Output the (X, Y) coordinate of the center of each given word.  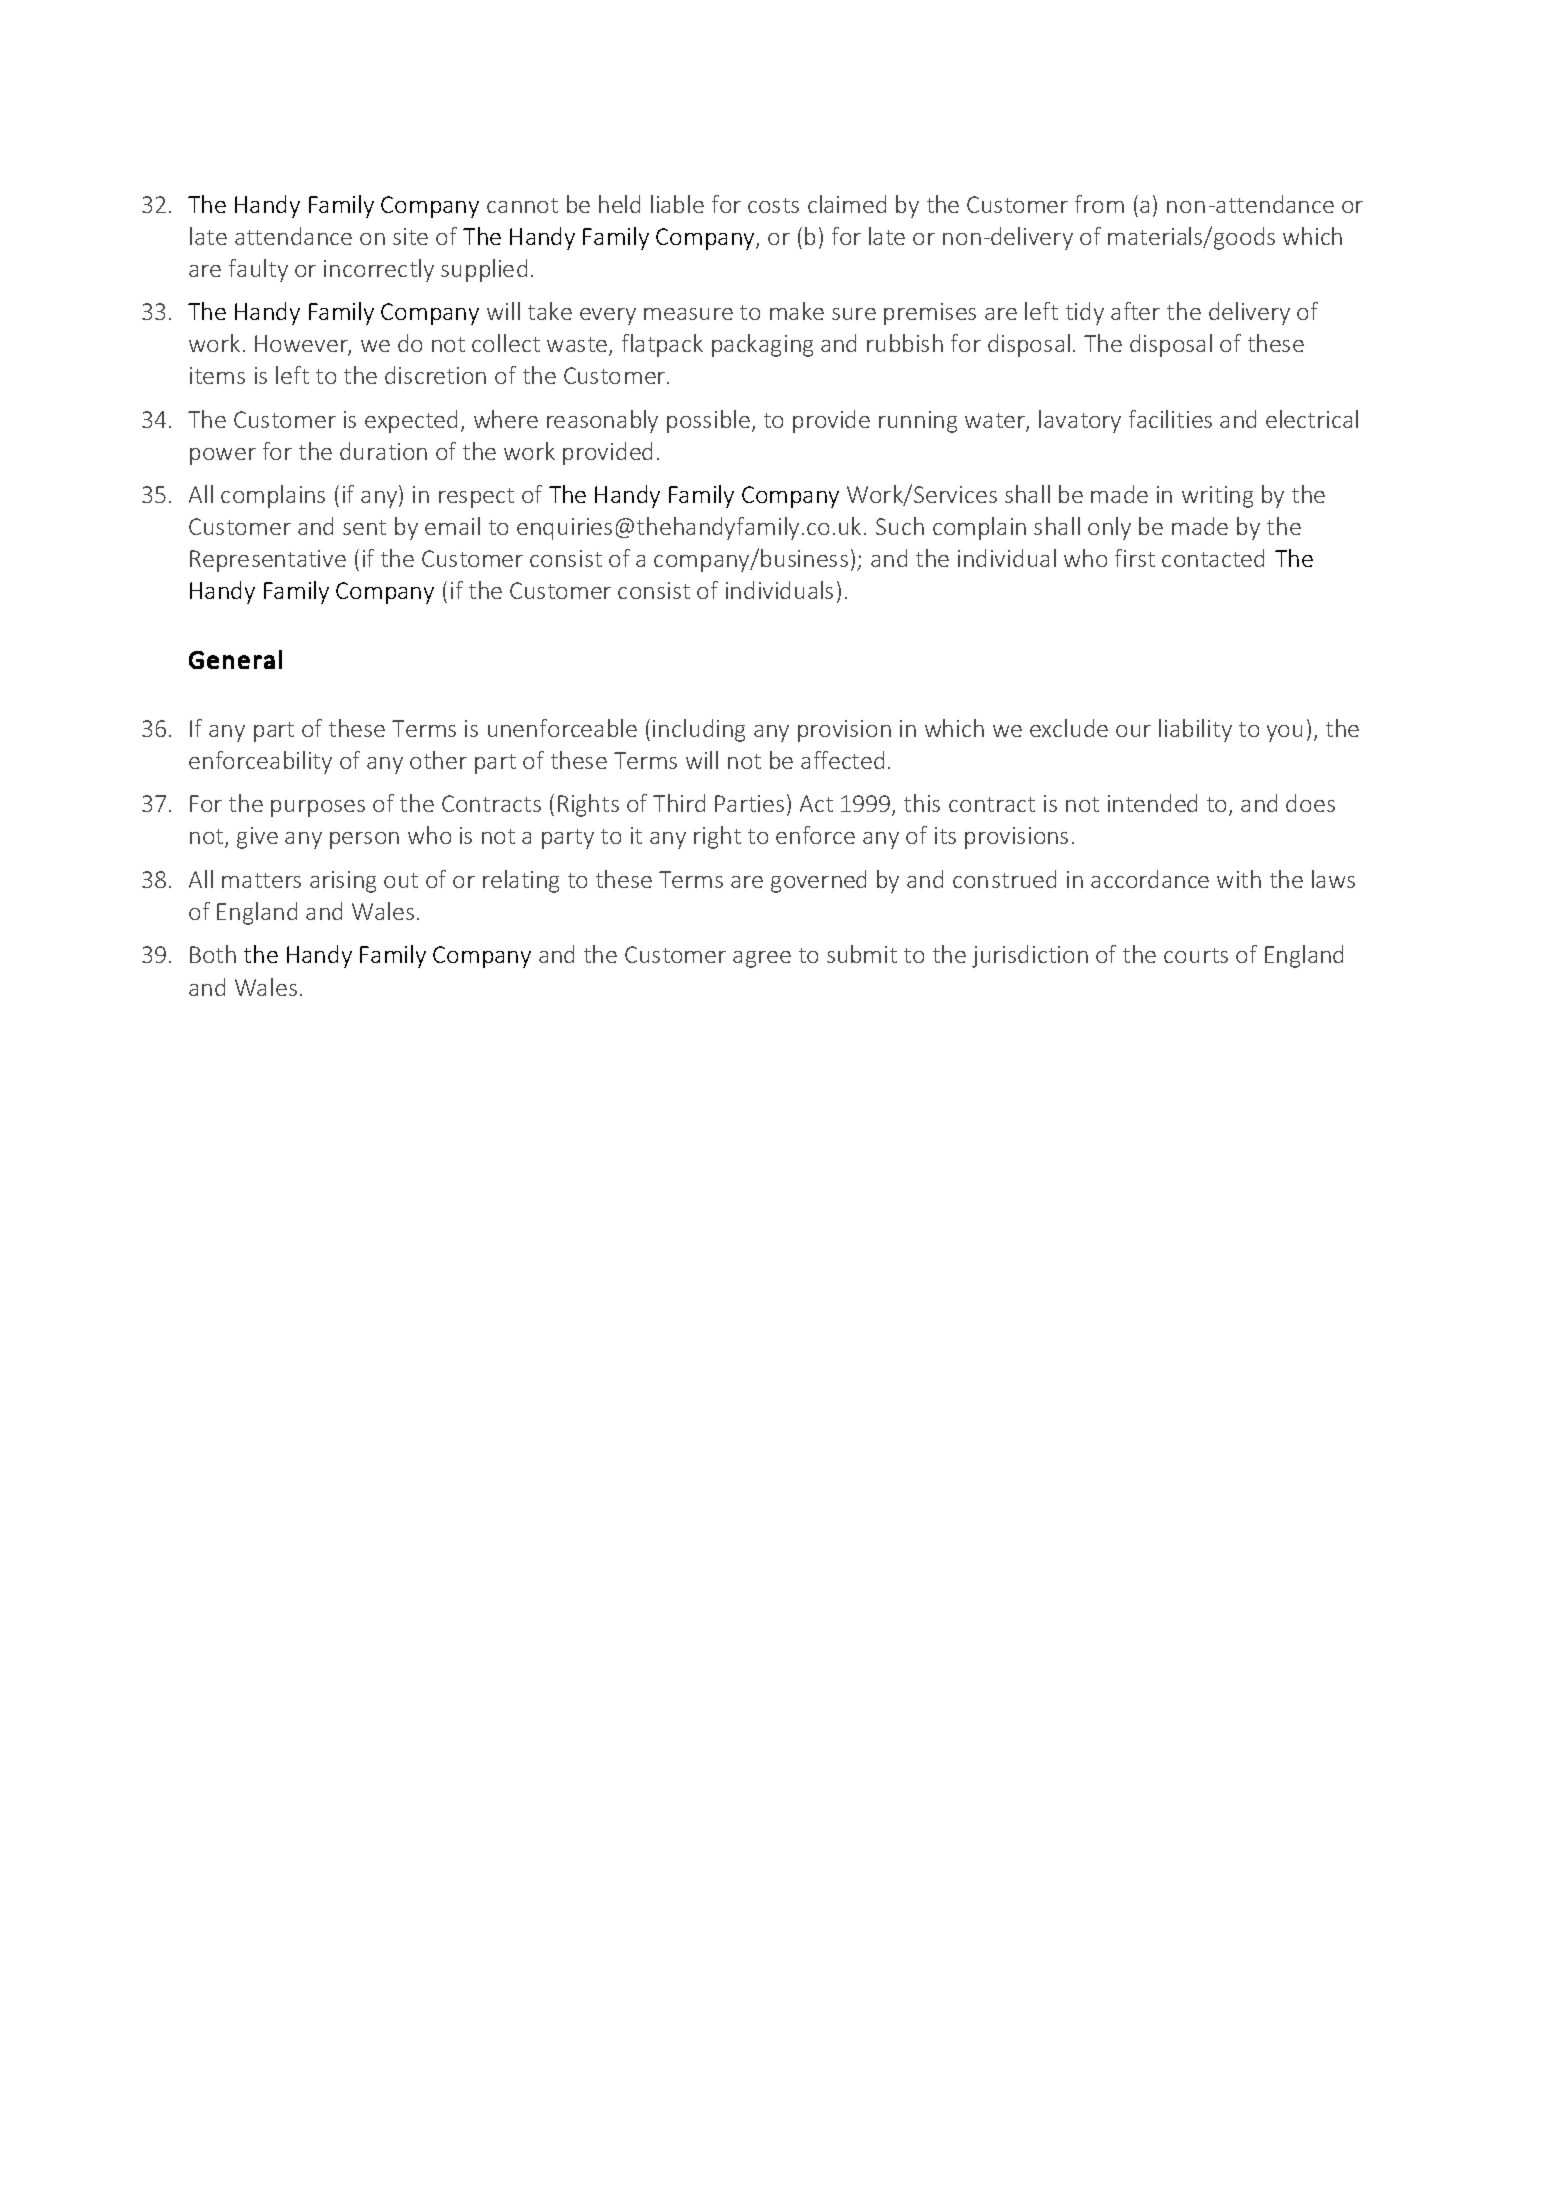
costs (773, 205)
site (410, 236)
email (452, 526)
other (438, 760)
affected (842, 760)
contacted (1213, 558)
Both (213, 954)
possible (708, 421)
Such (900, 526)
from (1099, 204)
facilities (1170, 419)
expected (411, 421)
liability (1195, 730)
